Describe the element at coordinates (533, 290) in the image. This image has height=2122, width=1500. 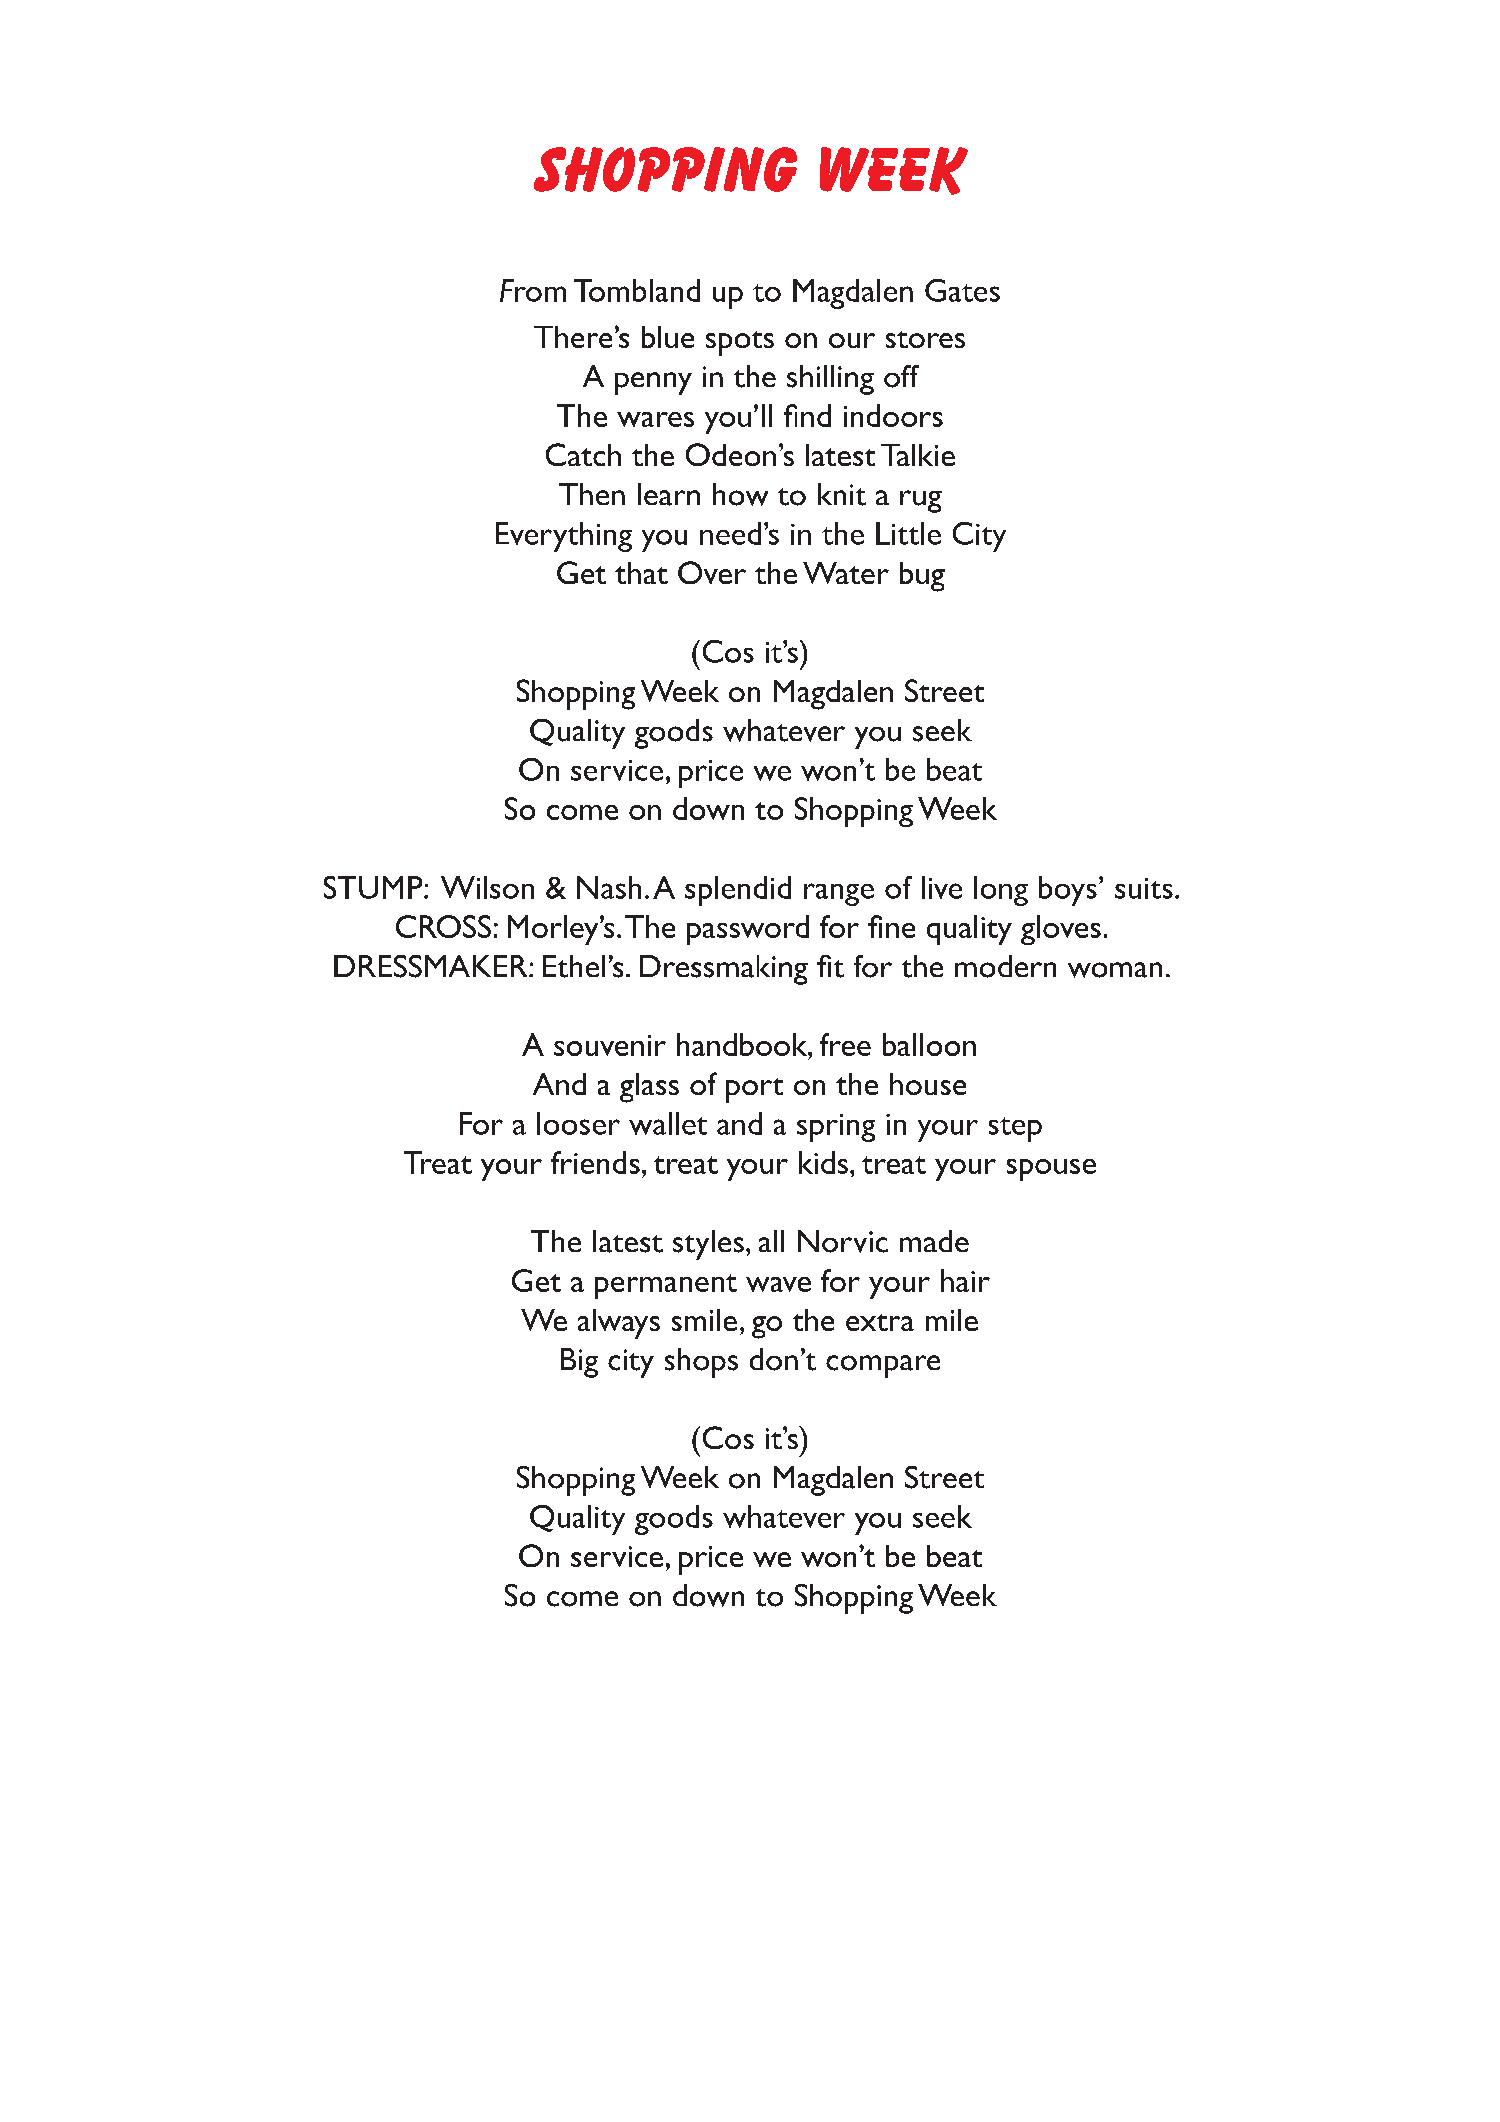
I see `From` at that location.
